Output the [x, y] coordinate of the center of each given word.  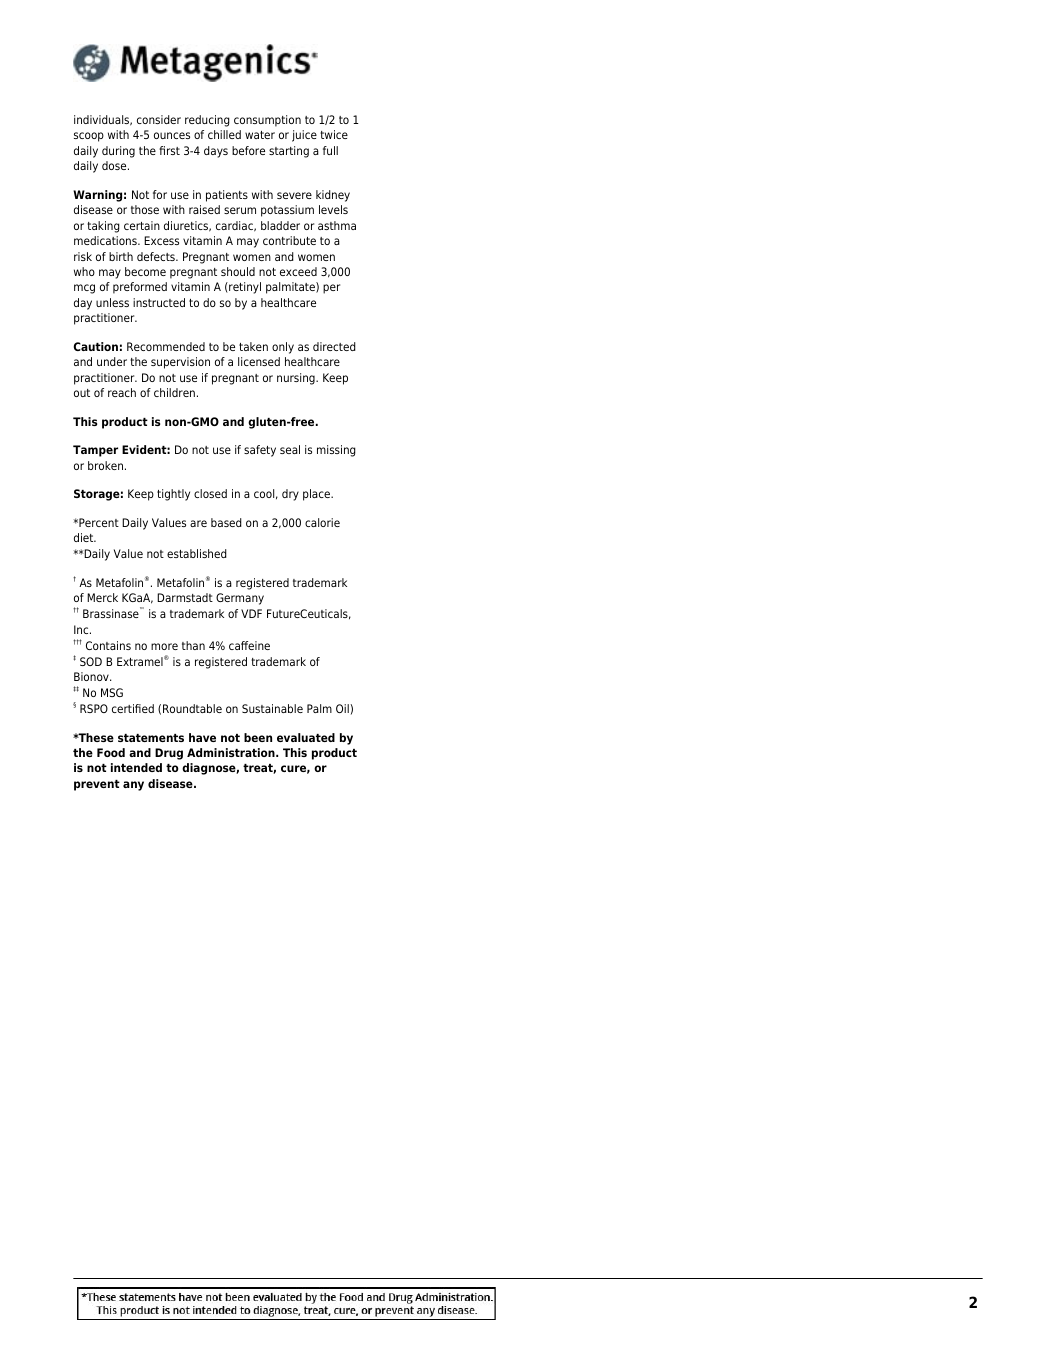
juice [304, 136]
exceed [298, 271]
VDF [251, 613]
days [216, 152]
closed [210, 493]
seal [290, 449]
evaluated [306, 737]
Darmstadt [185, 597]
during [118, 152]
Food [111, 752]
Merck [102, 597]
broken [107, 465]
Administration [232, 752]
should [238, 271]
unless [112, 302]
